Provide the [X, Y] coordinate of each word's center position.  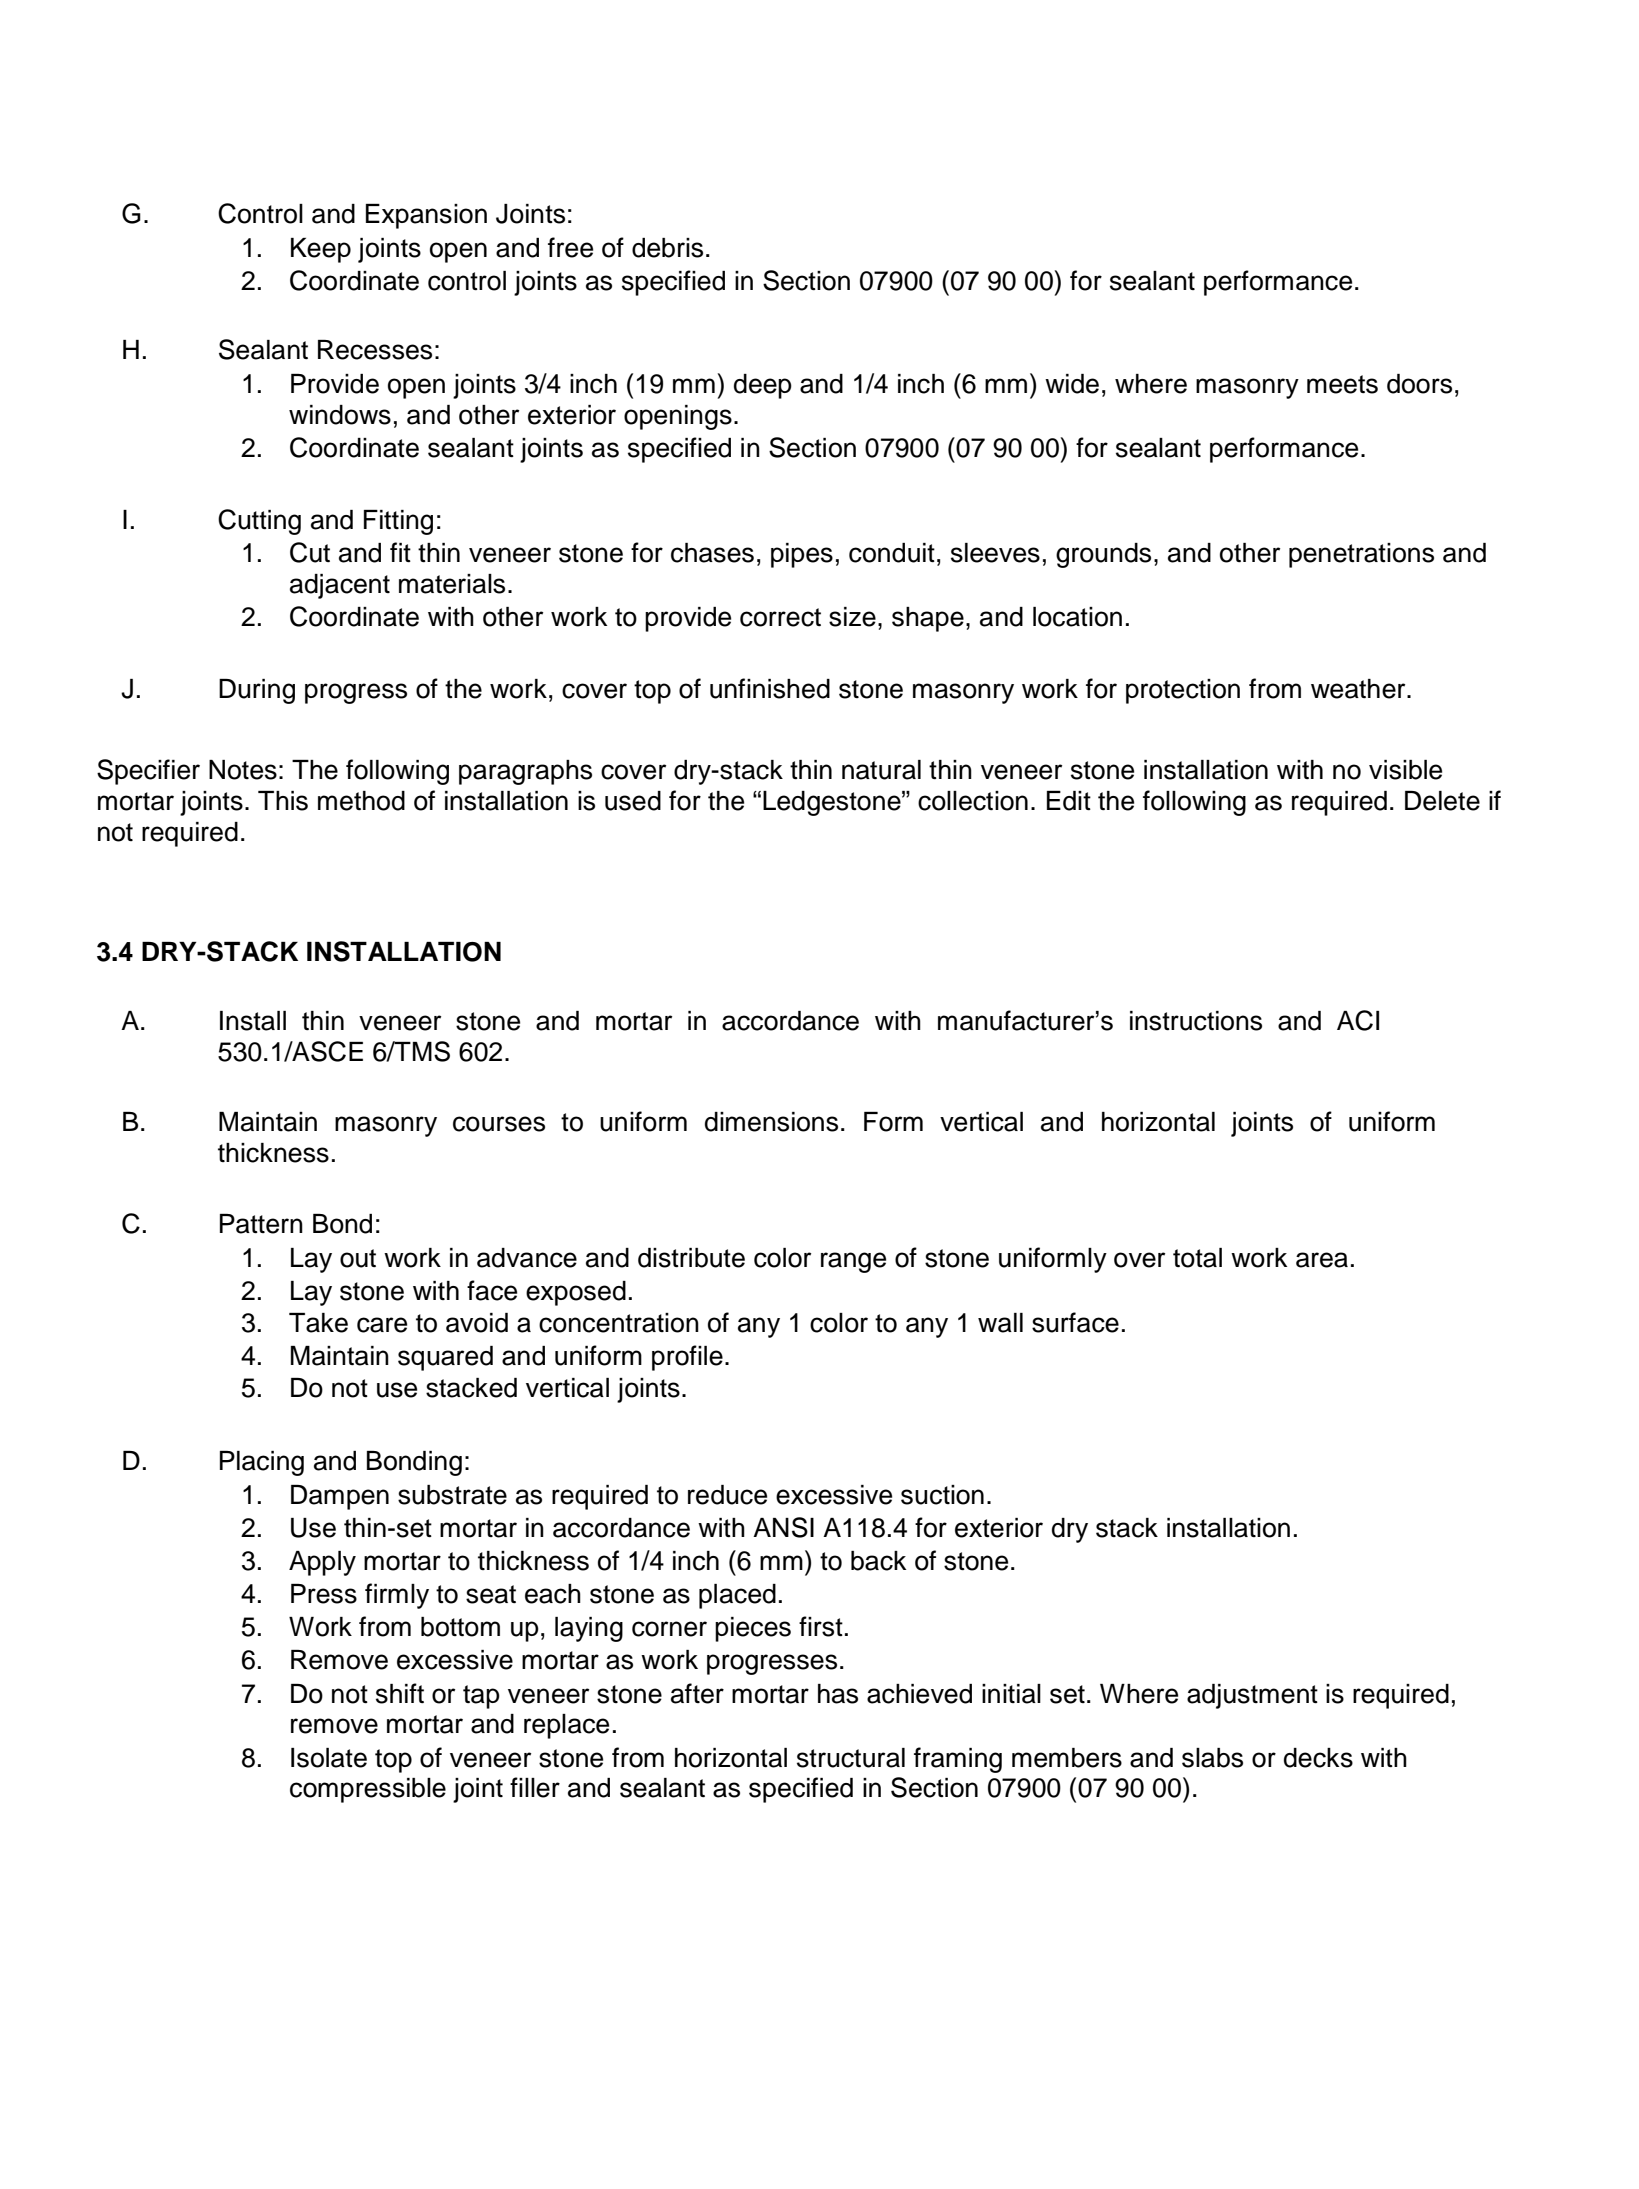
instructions [1196, 1021]
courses [499, 1124]
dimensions [771, 1122]
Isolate [329, 1758]
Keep [321, 250]
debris [667, 248]
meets [1342, 384]
